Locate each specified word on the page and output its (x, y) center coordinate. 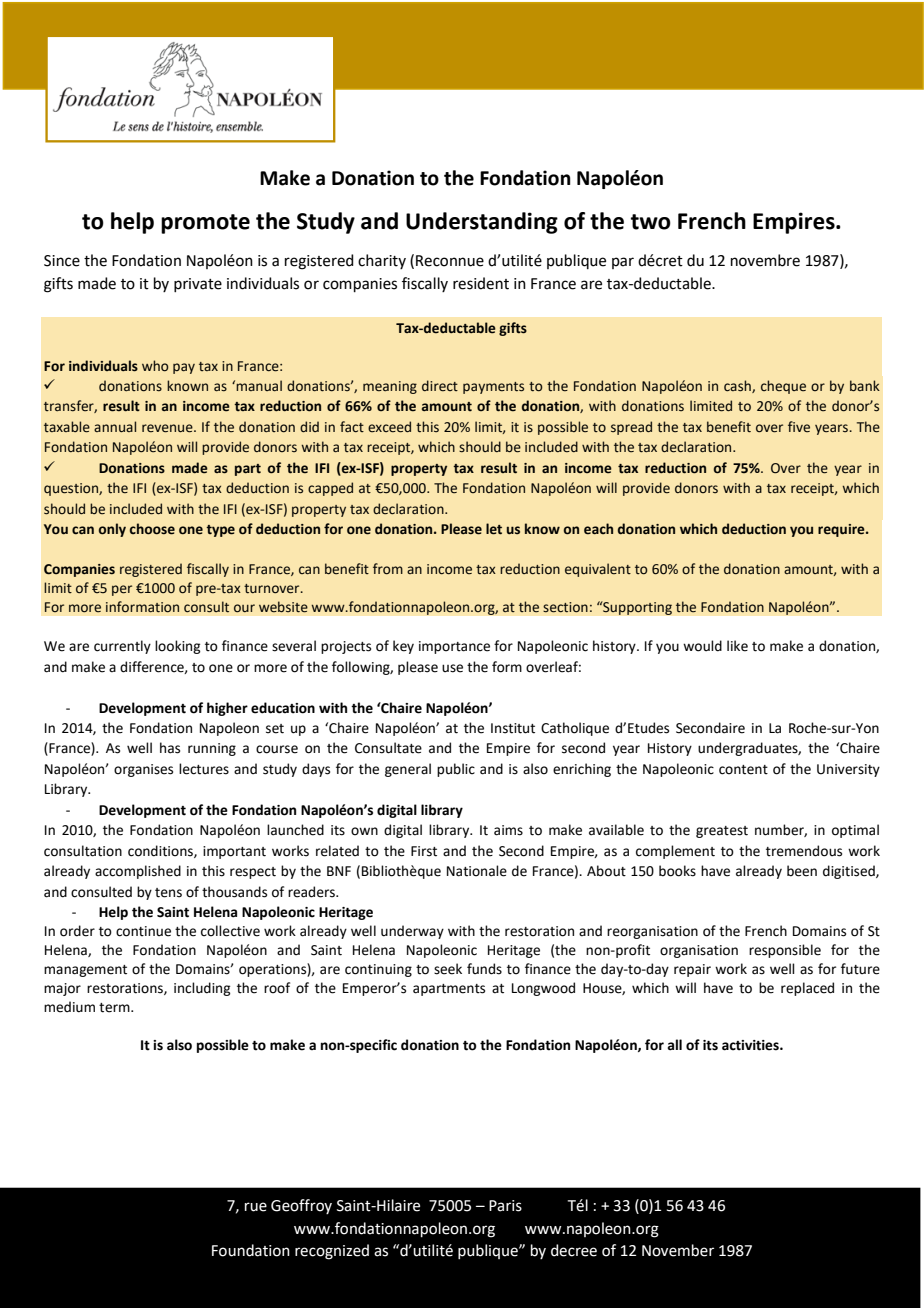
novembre (765, 260)
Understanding (482, 223)
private (198, 285)
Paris (505, 1206)
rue (256, 1207)
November (678, 1250)
